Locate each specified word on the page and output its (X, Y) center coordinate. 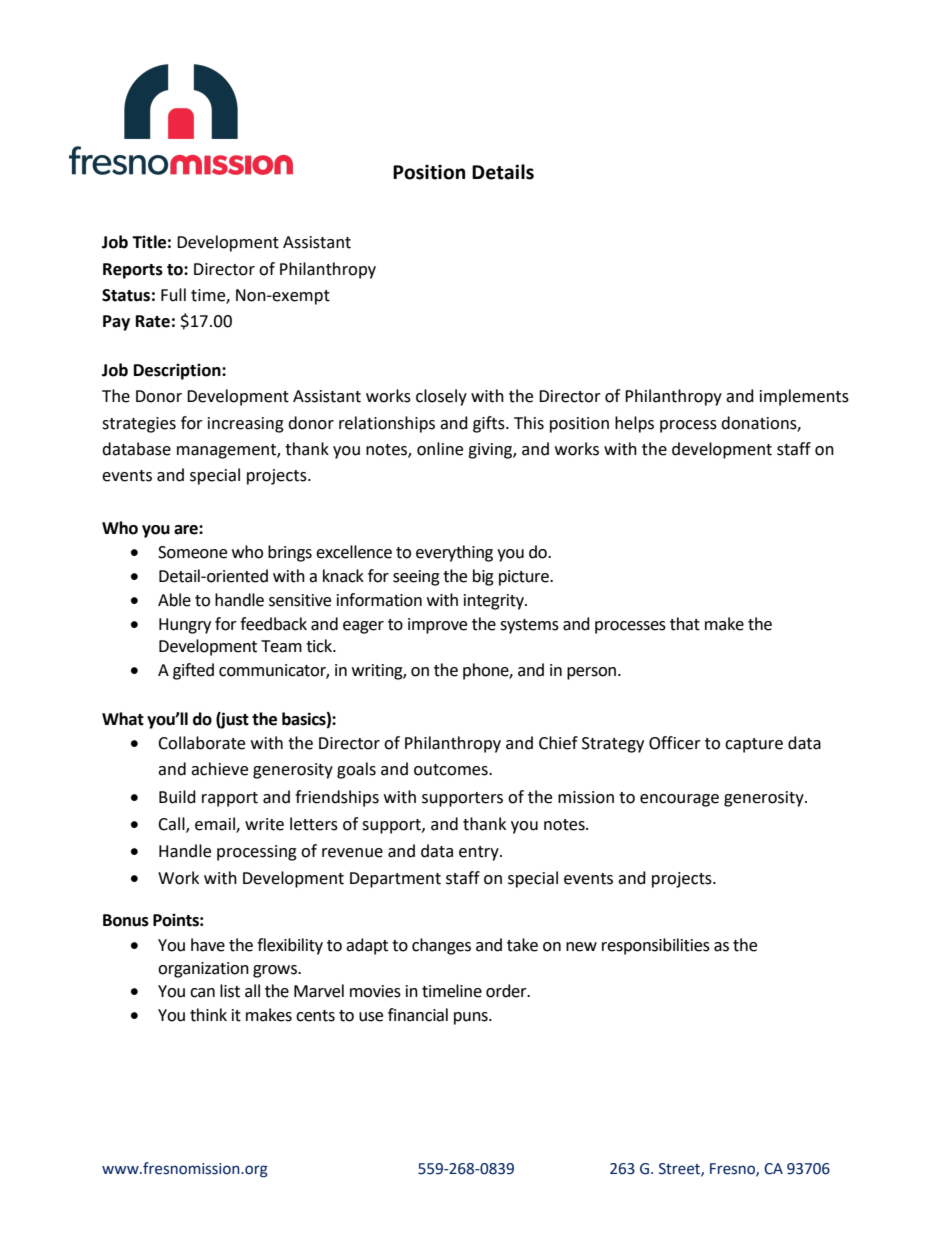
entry (480, 853)
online (440, 449)
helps (634, 424)
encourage (679, 800)
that (685, 624)
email (216, 824)
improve (437, 626)
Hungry (185, 626)
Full (173, 295)
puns (472, 1018)
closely (441, 397)
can (202, 993)
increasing (246, 425)
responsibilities (656, 946)
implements (804, 397)
